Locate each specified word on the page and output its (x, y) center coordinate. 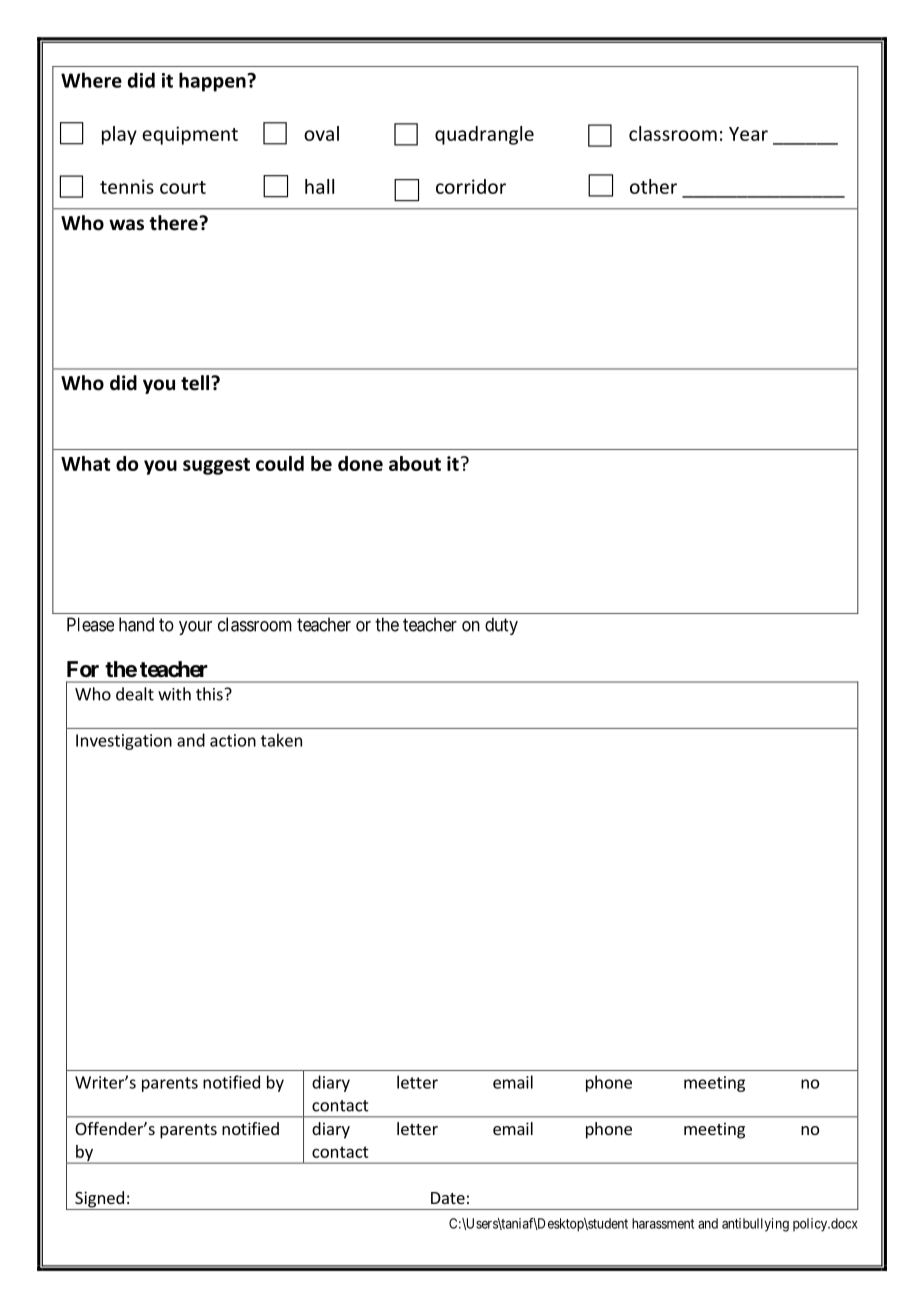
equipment (190, 135)
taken (281, 740)
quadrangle (484, 135)
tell (196, 383)
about (415, 463)
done (360, 463)
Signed (99, 1200)
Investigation (124, 742)
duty (501, 626)
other (653, 186)
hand (136, 624)
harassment (663, 1223)
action (233, 740)
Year (748, 134)
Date (448, 1198)
